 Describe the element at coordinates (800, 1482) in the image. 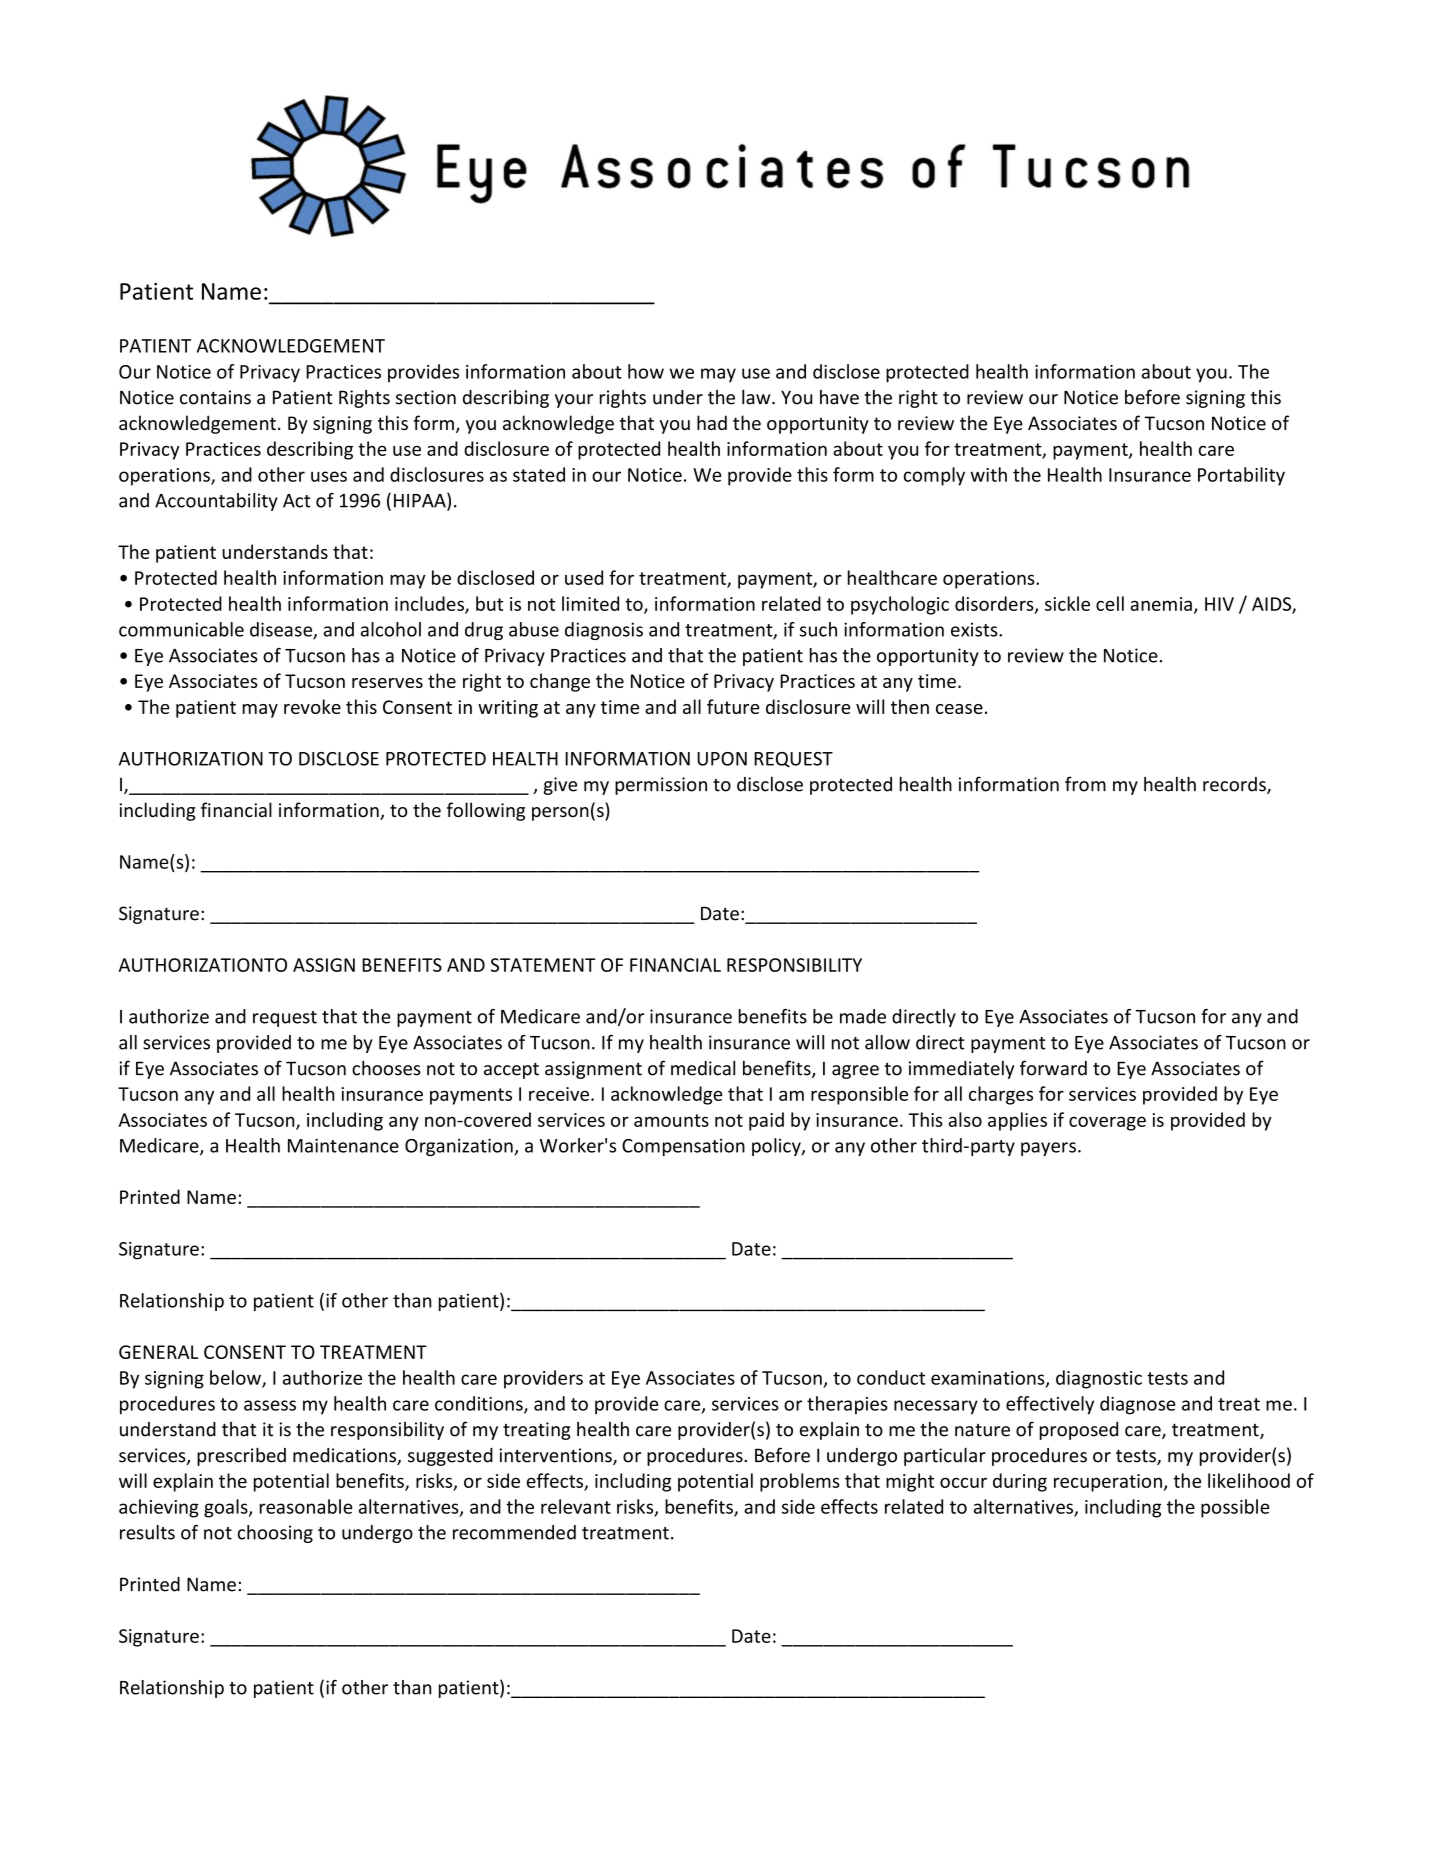

I see `problems` at that location.
